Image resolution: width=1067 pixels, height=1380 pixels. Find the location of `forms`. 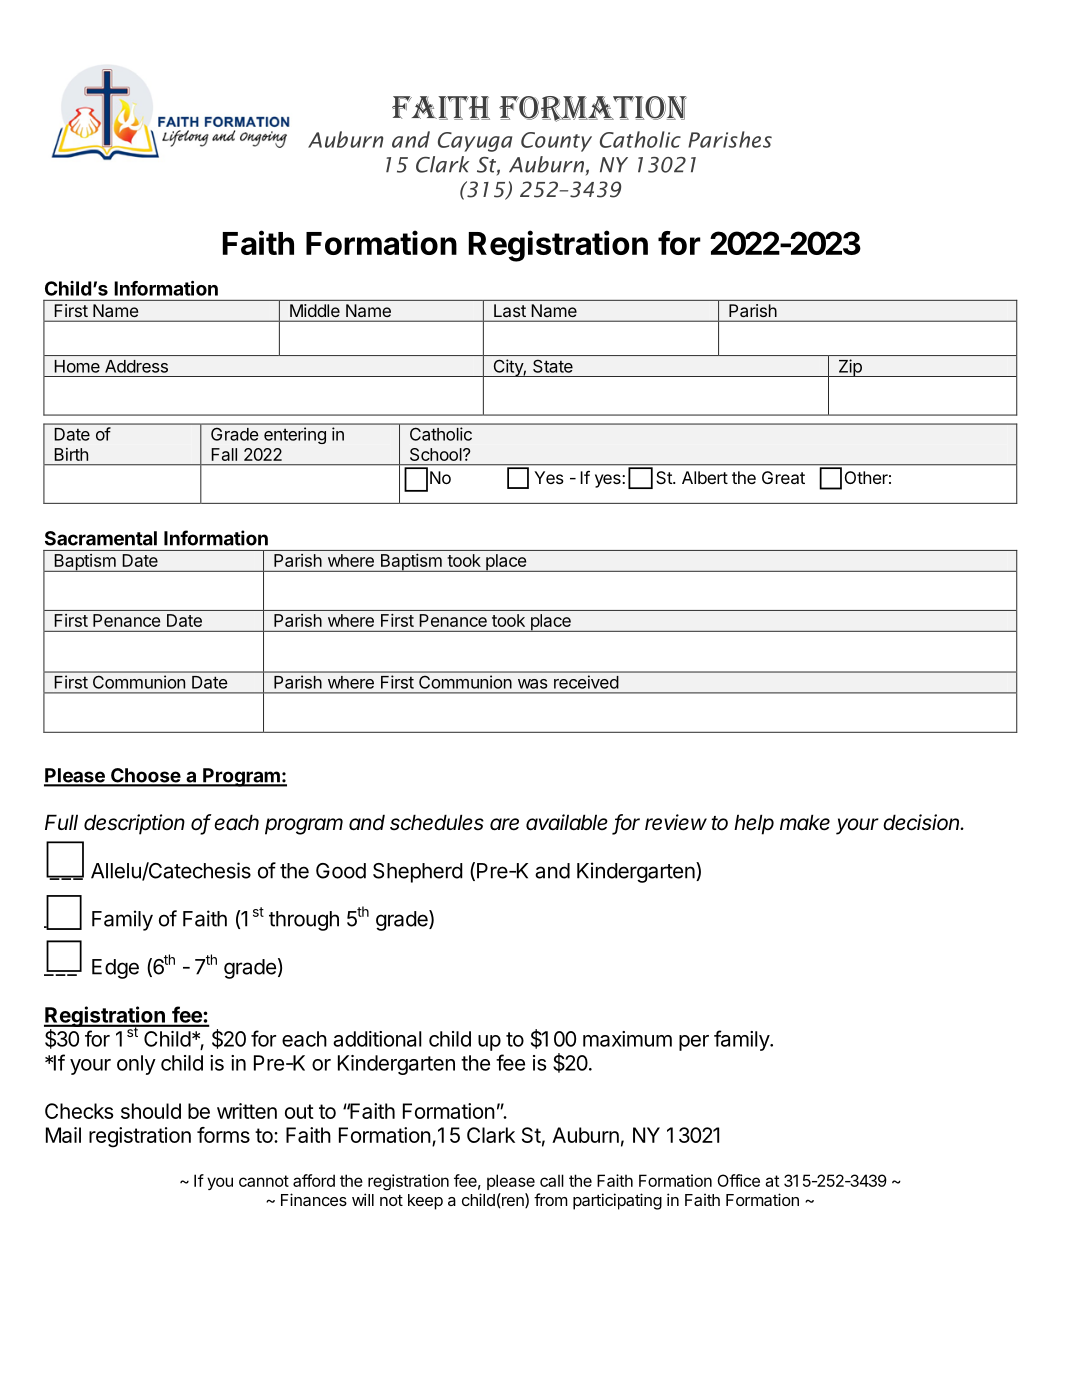

forms is located at coordinates (223, 1135).
